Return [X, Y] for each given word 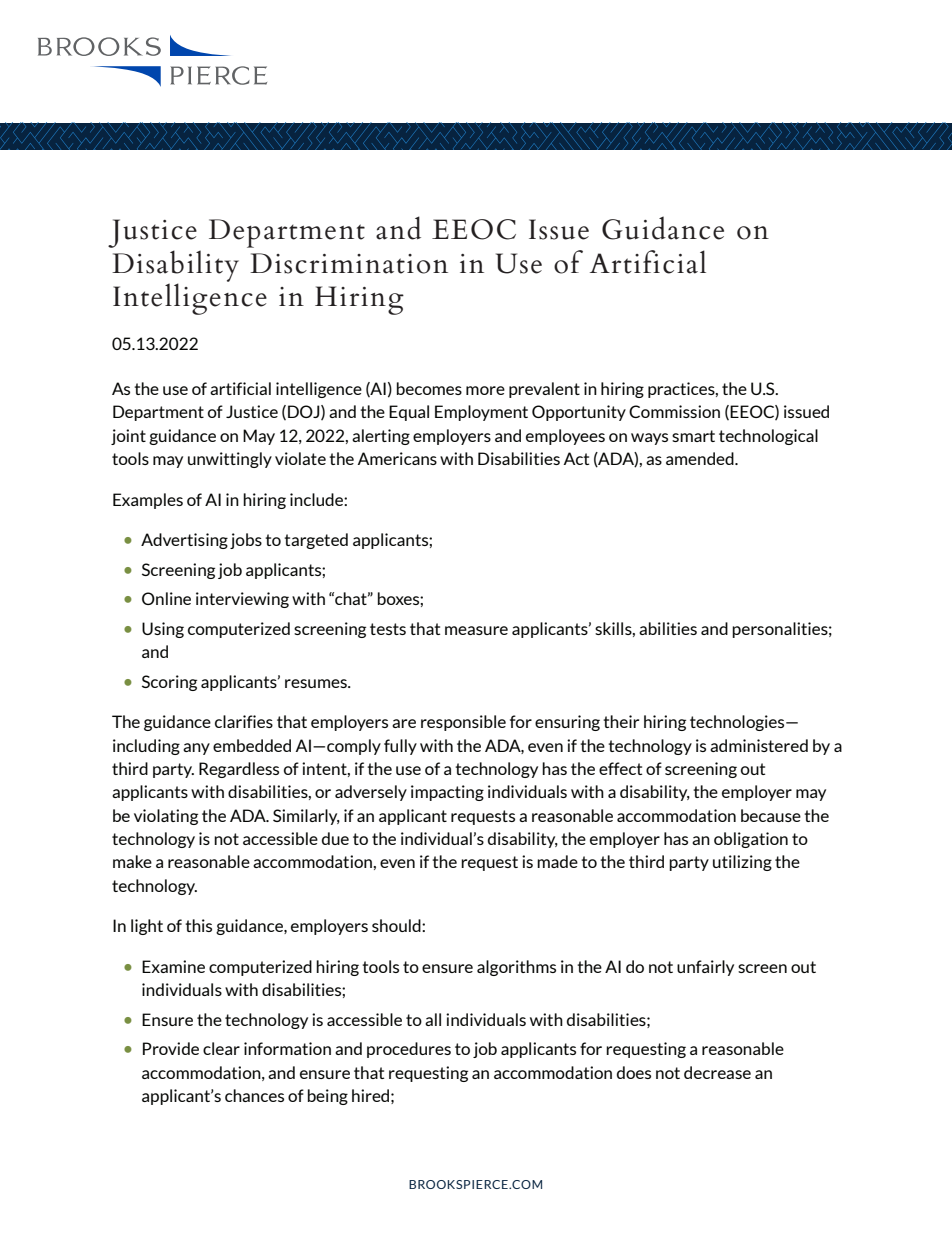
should [397, 925]
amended [701, 458]
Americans [397, 458]
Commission [674, 411]
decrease [717, 1072]
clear [221, 1048]
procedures [409, 1050]
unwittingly [230, 460]
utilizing [742, 863]
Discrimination [349, 263]
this [198, 925]
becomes [429, 388]
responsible [463, 723]
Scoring [169, 683]
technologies [738, 723]
